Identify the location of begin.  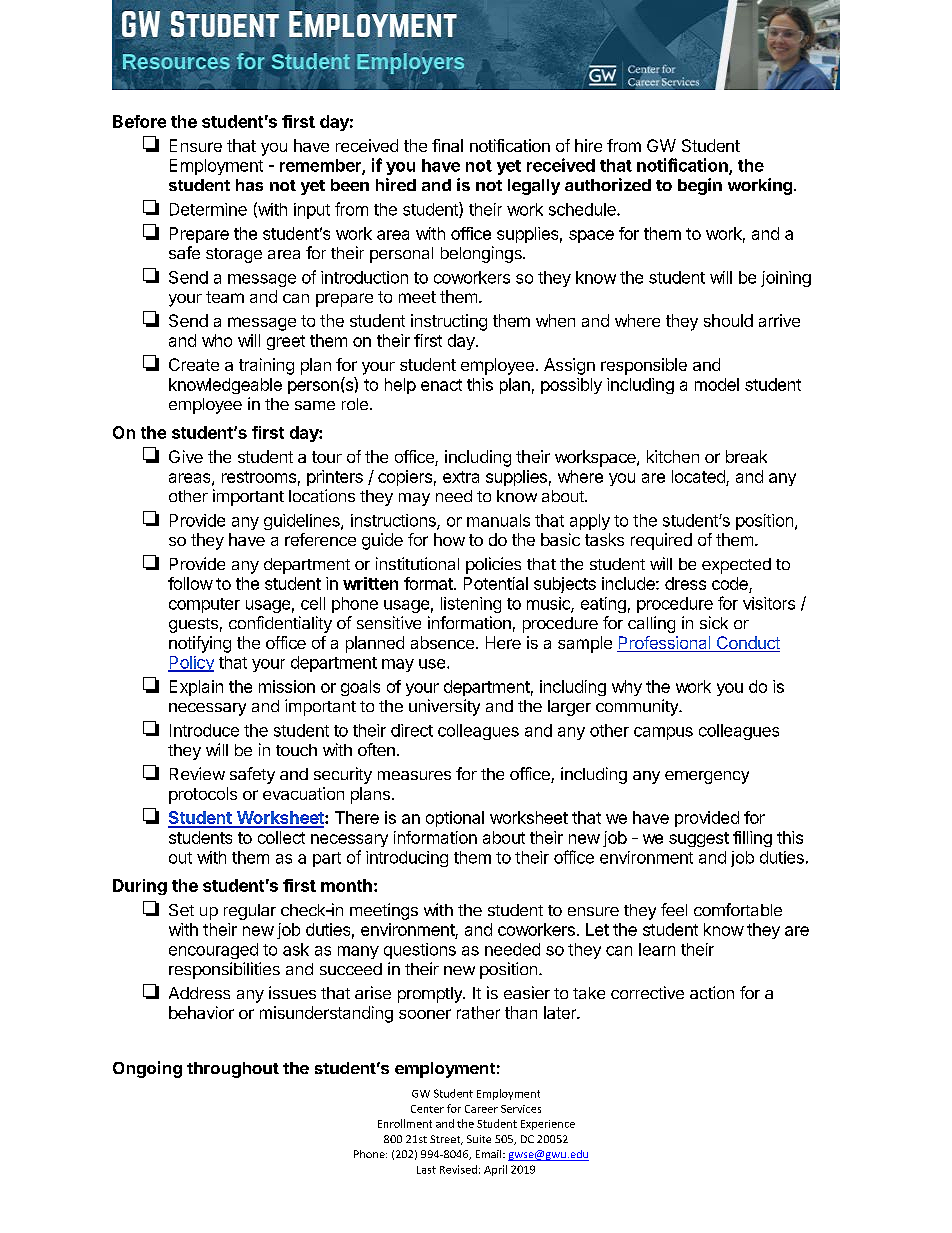
(700, 186).
